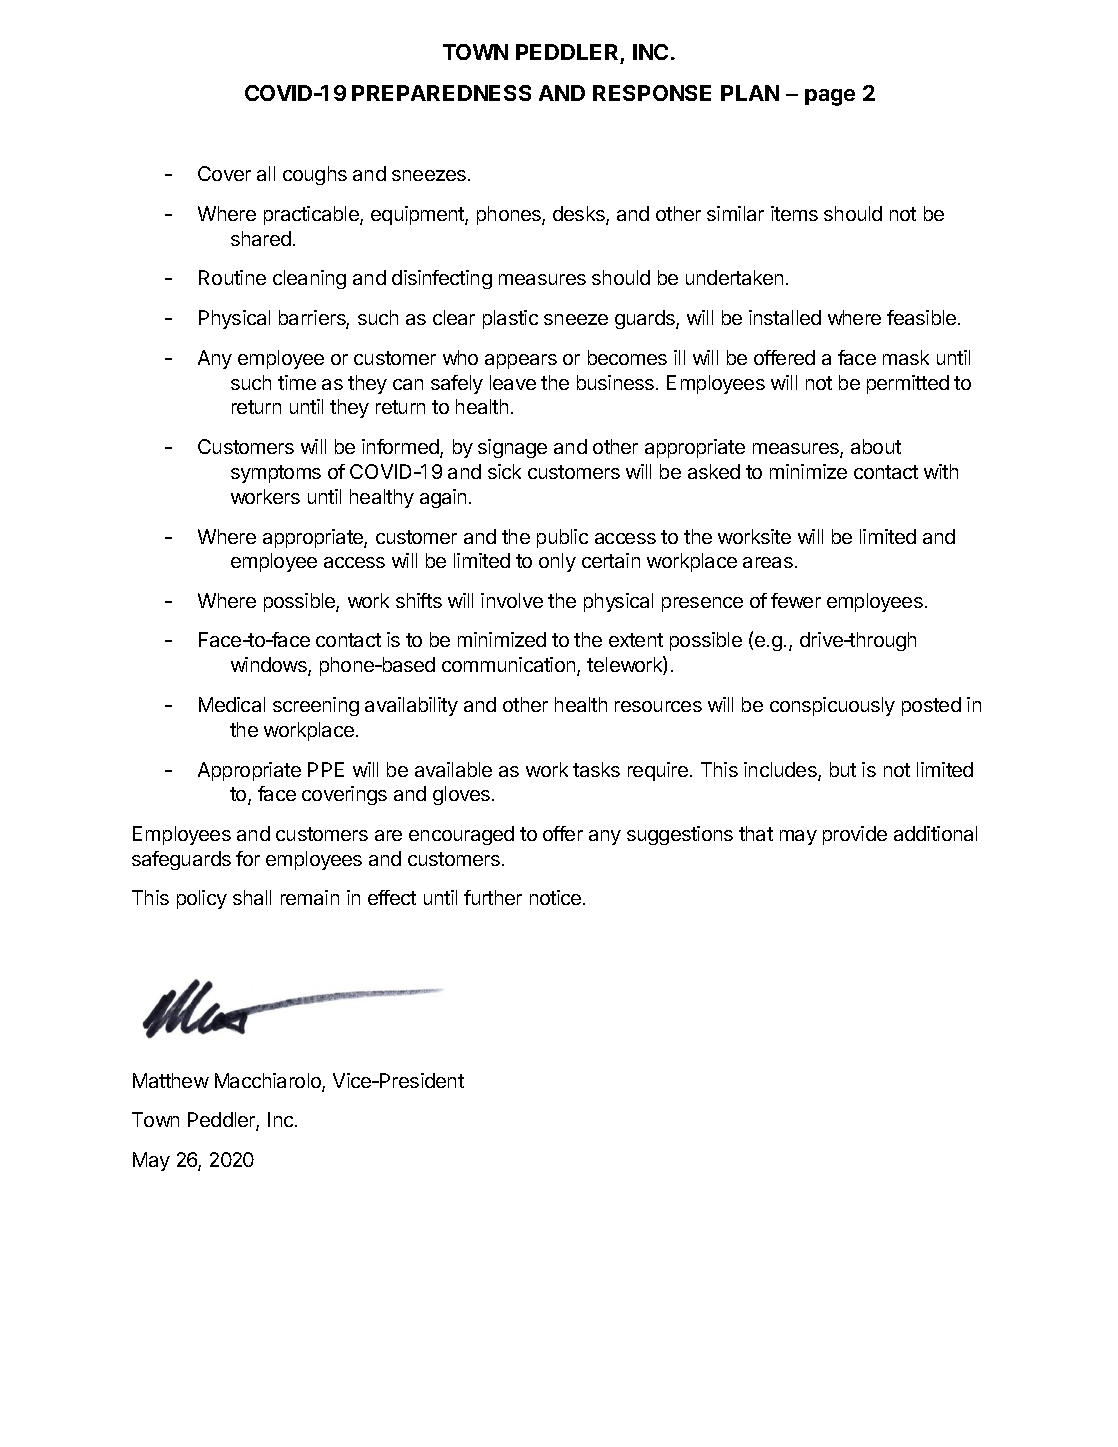  Describe the element at coordinates (855, 835) in the screenshot. I see `provide` at that location.
